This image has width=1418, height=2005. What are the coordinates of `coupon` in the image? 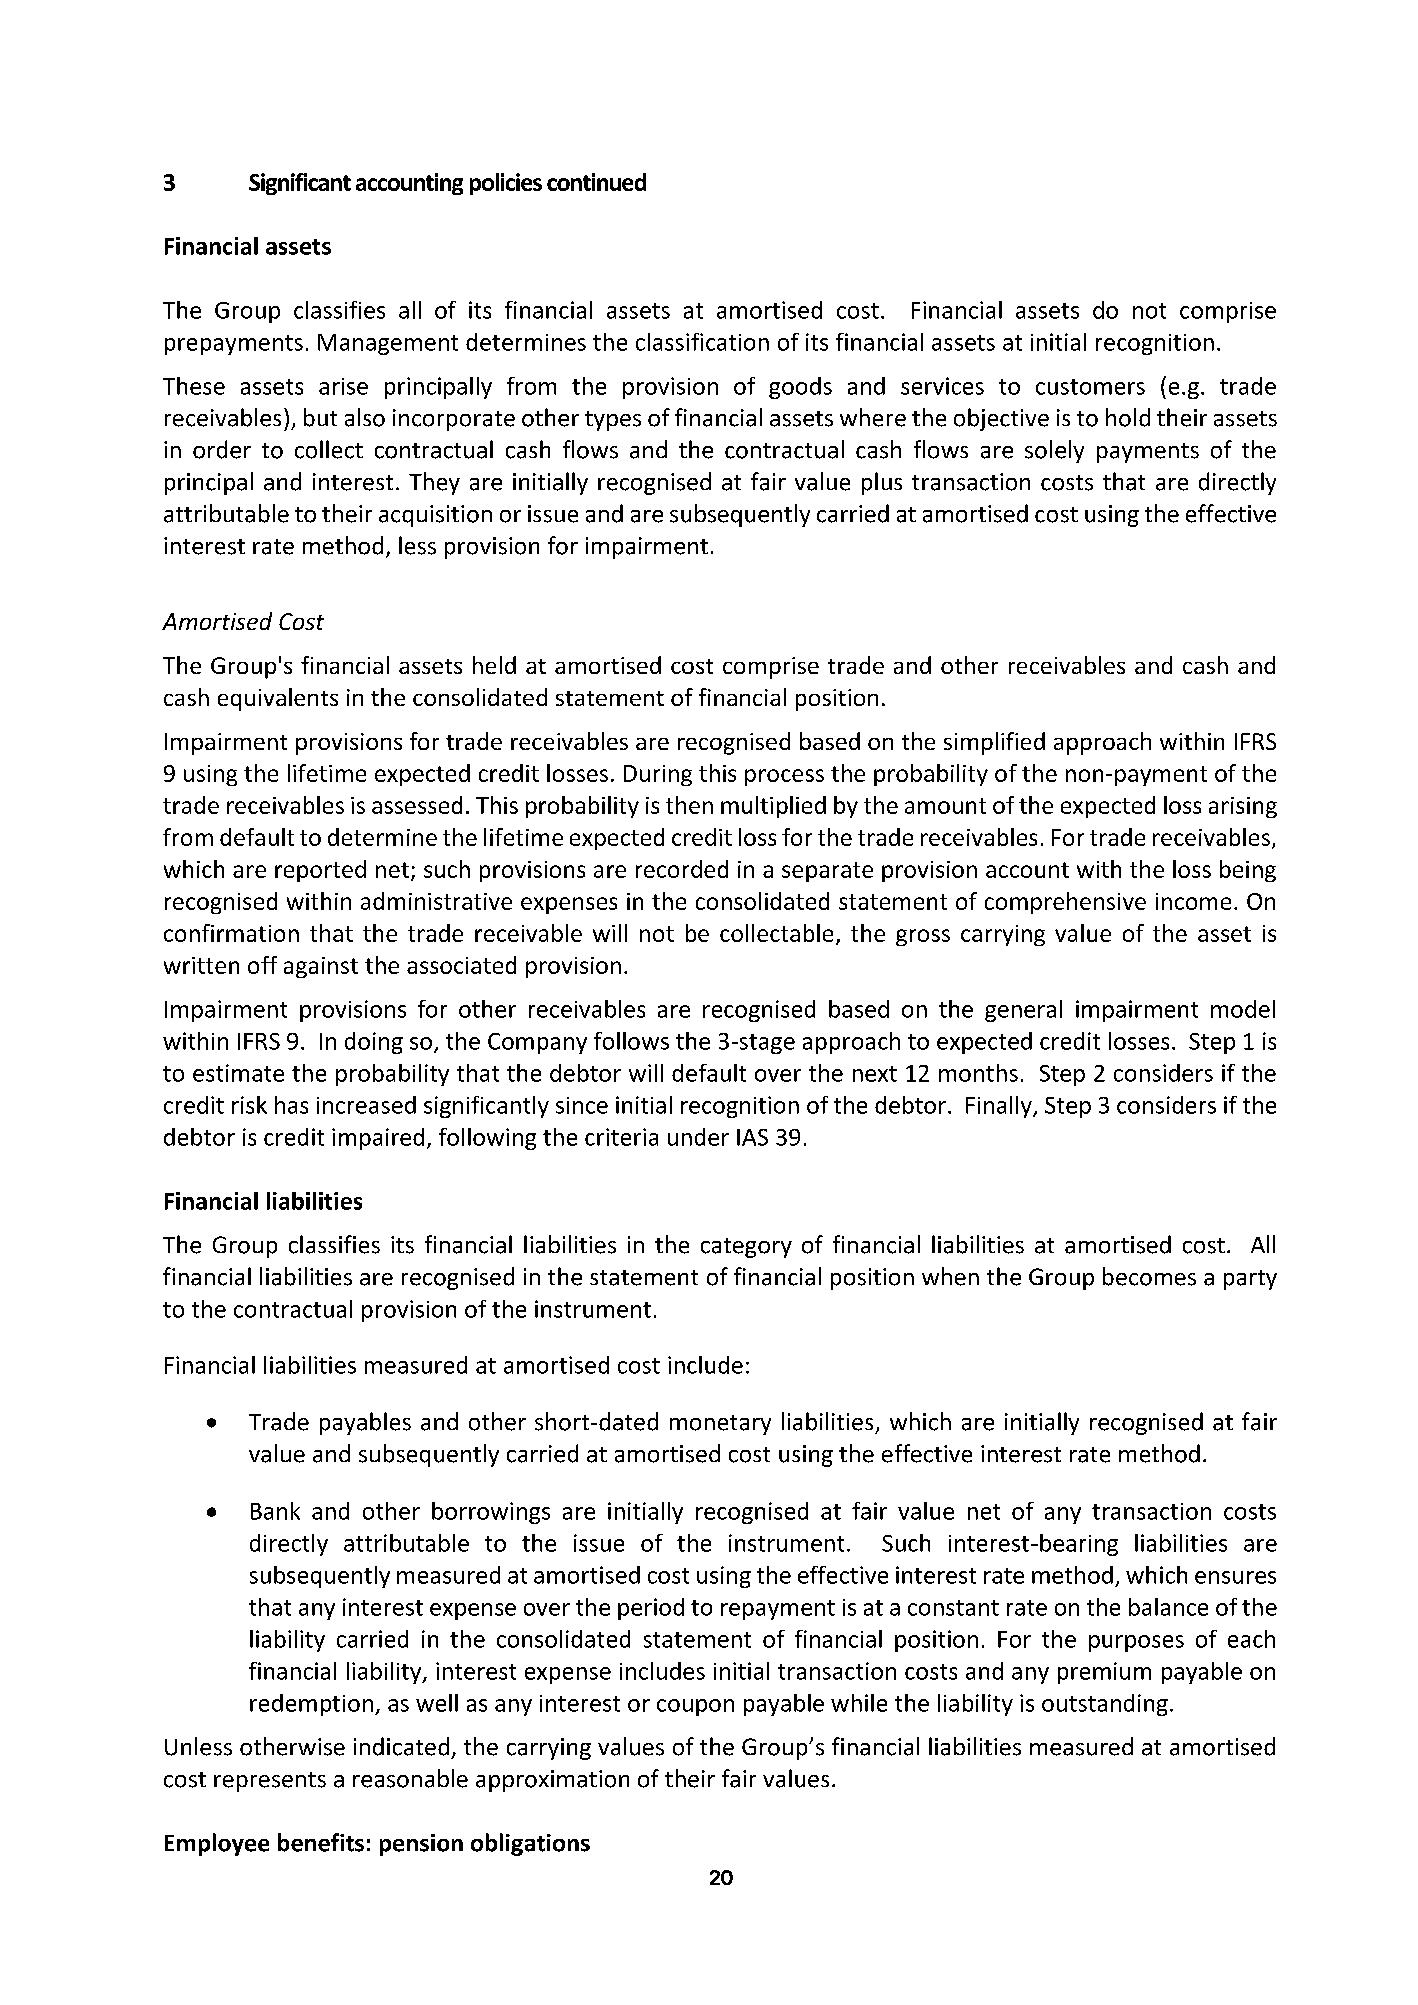 It's located at (695, 1707).
